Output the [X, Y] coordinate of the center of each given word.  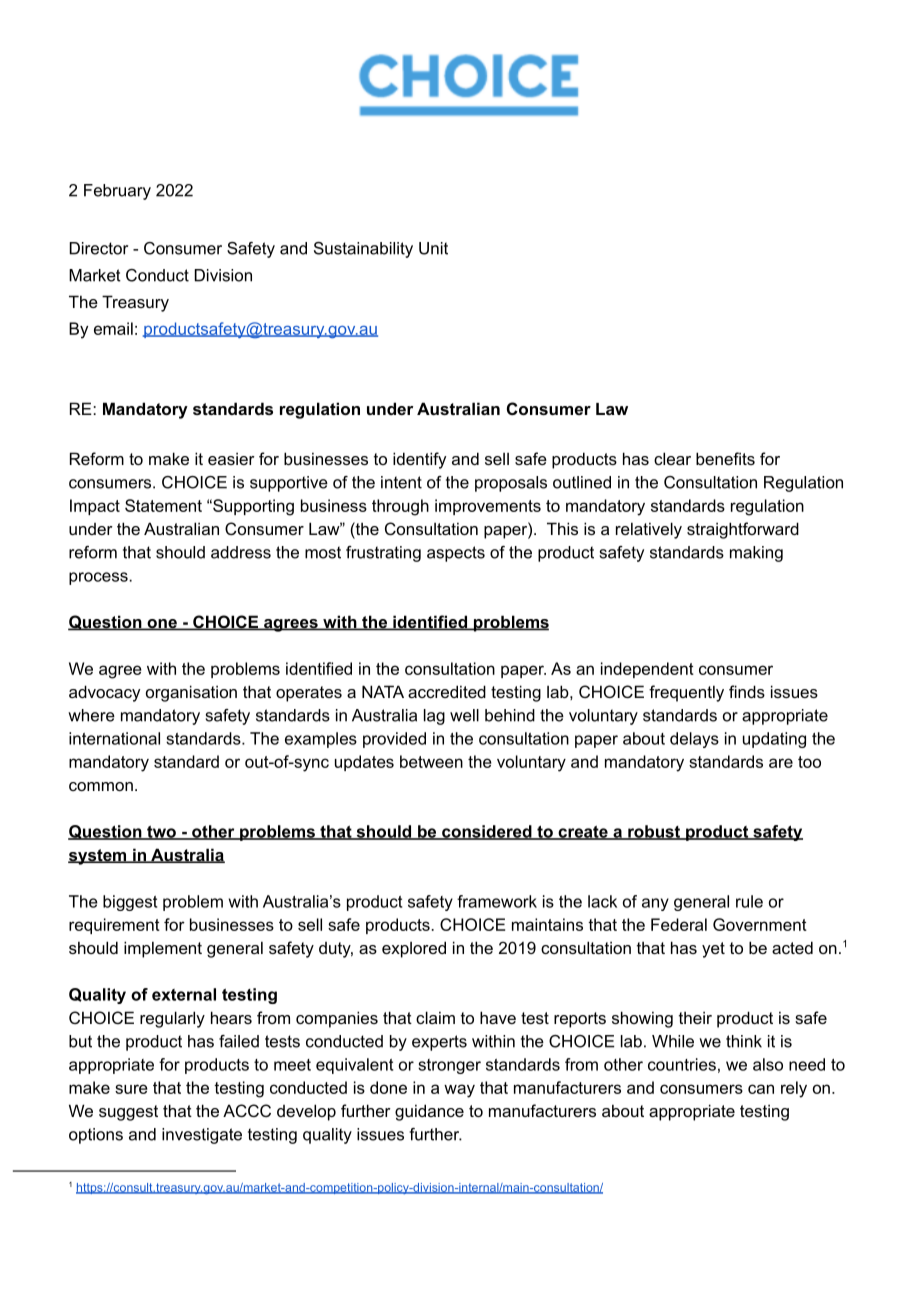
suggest [128, 1113]
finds [747, 691]
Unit [433, 248]
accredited [447, 691]
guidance [429, 1112]
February [117, 192]
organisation [191, 693]
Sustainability [363, 250]
